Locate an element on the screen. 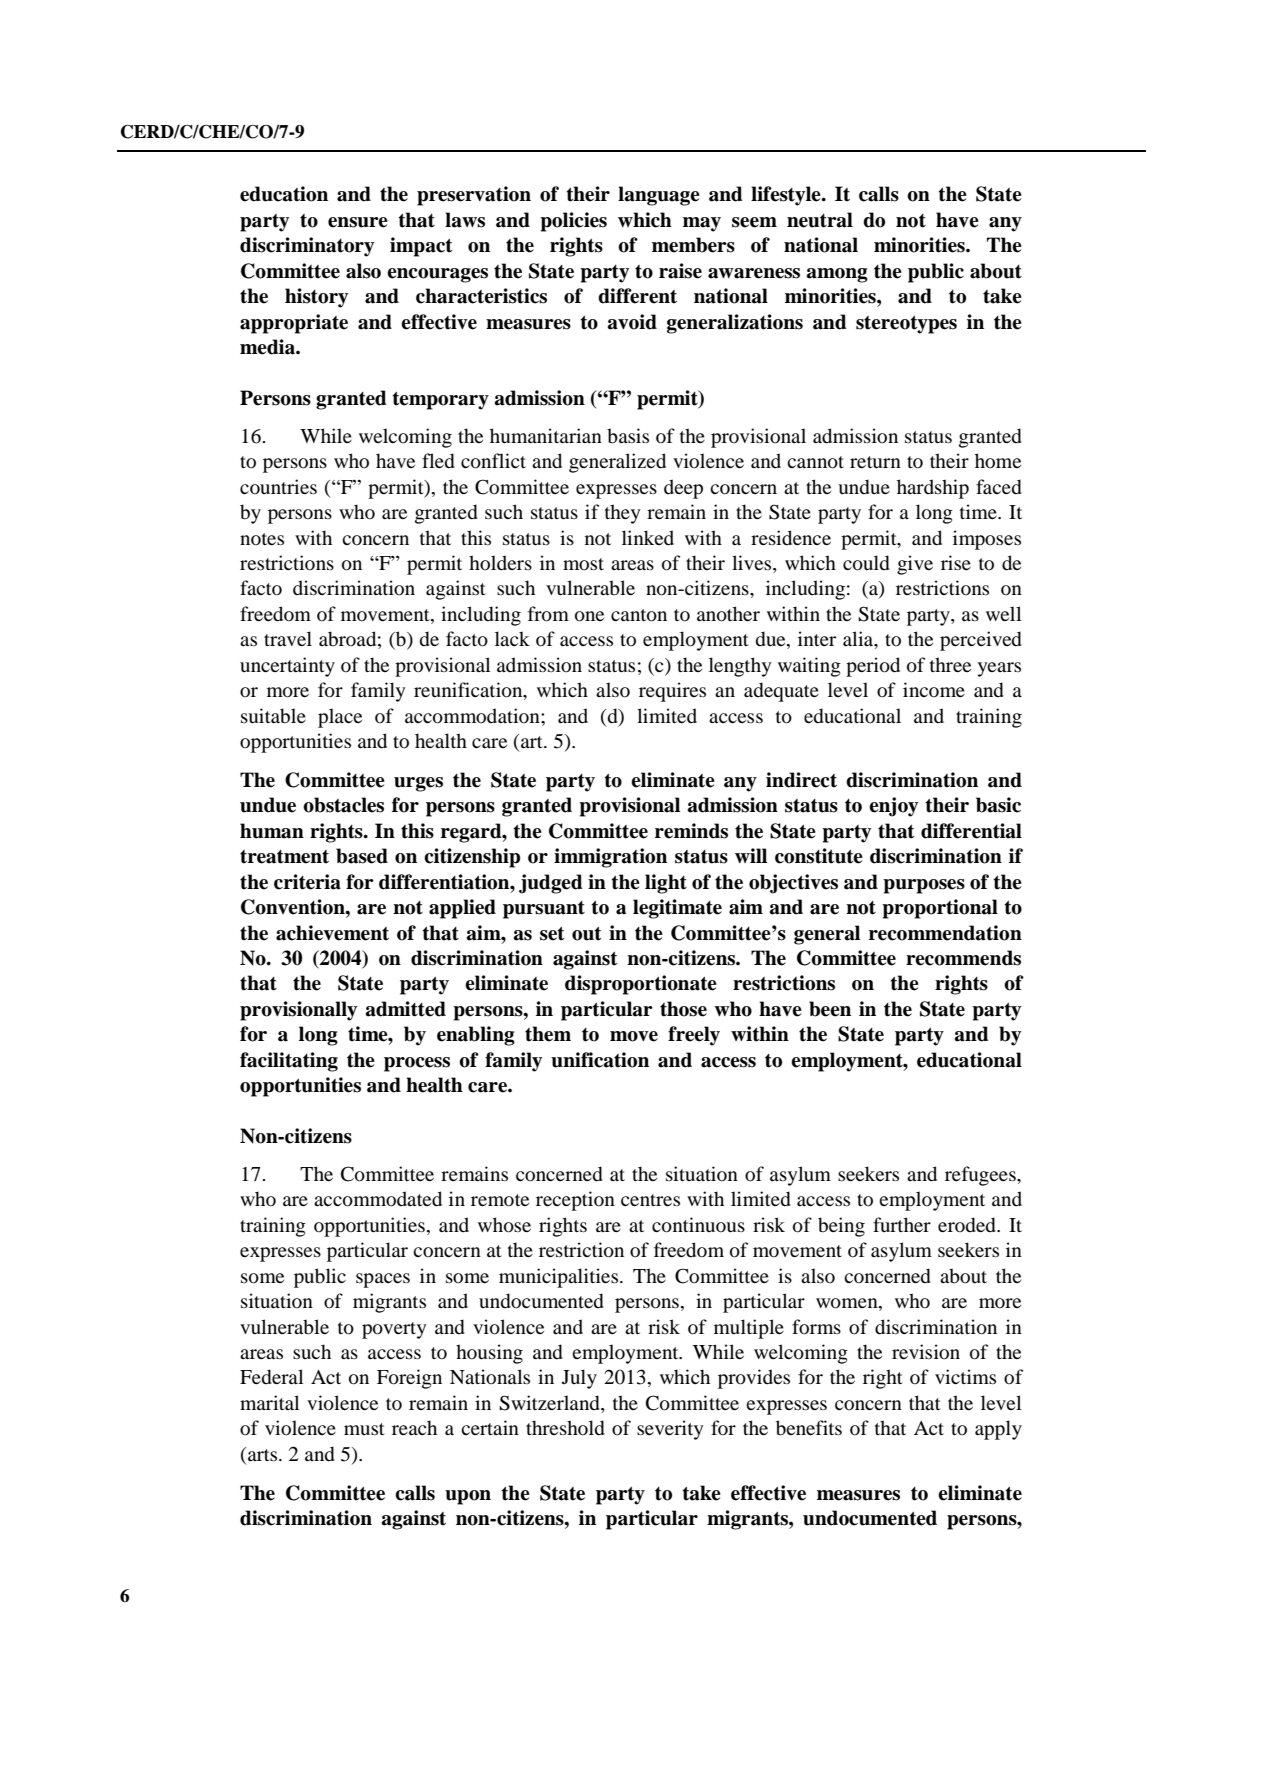 This screenshot has width=1262, height=1786. purposes is located at coordinates (924, 886).
